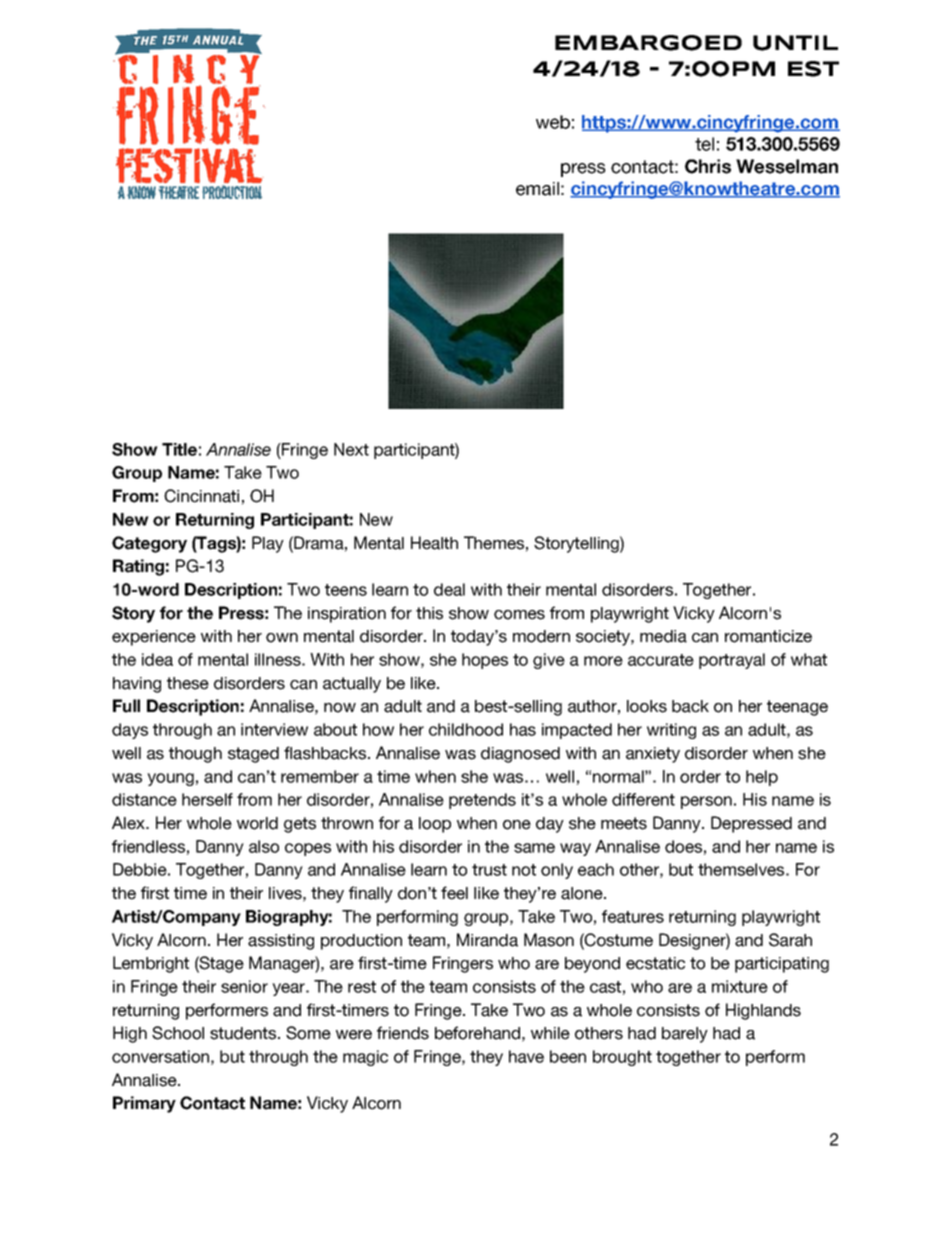 Image resolution: width=952 pixels, height=1233 pixels. Describe the element at coordinates (768, 636) in the screenshot. I see `romanticize` at that location.
